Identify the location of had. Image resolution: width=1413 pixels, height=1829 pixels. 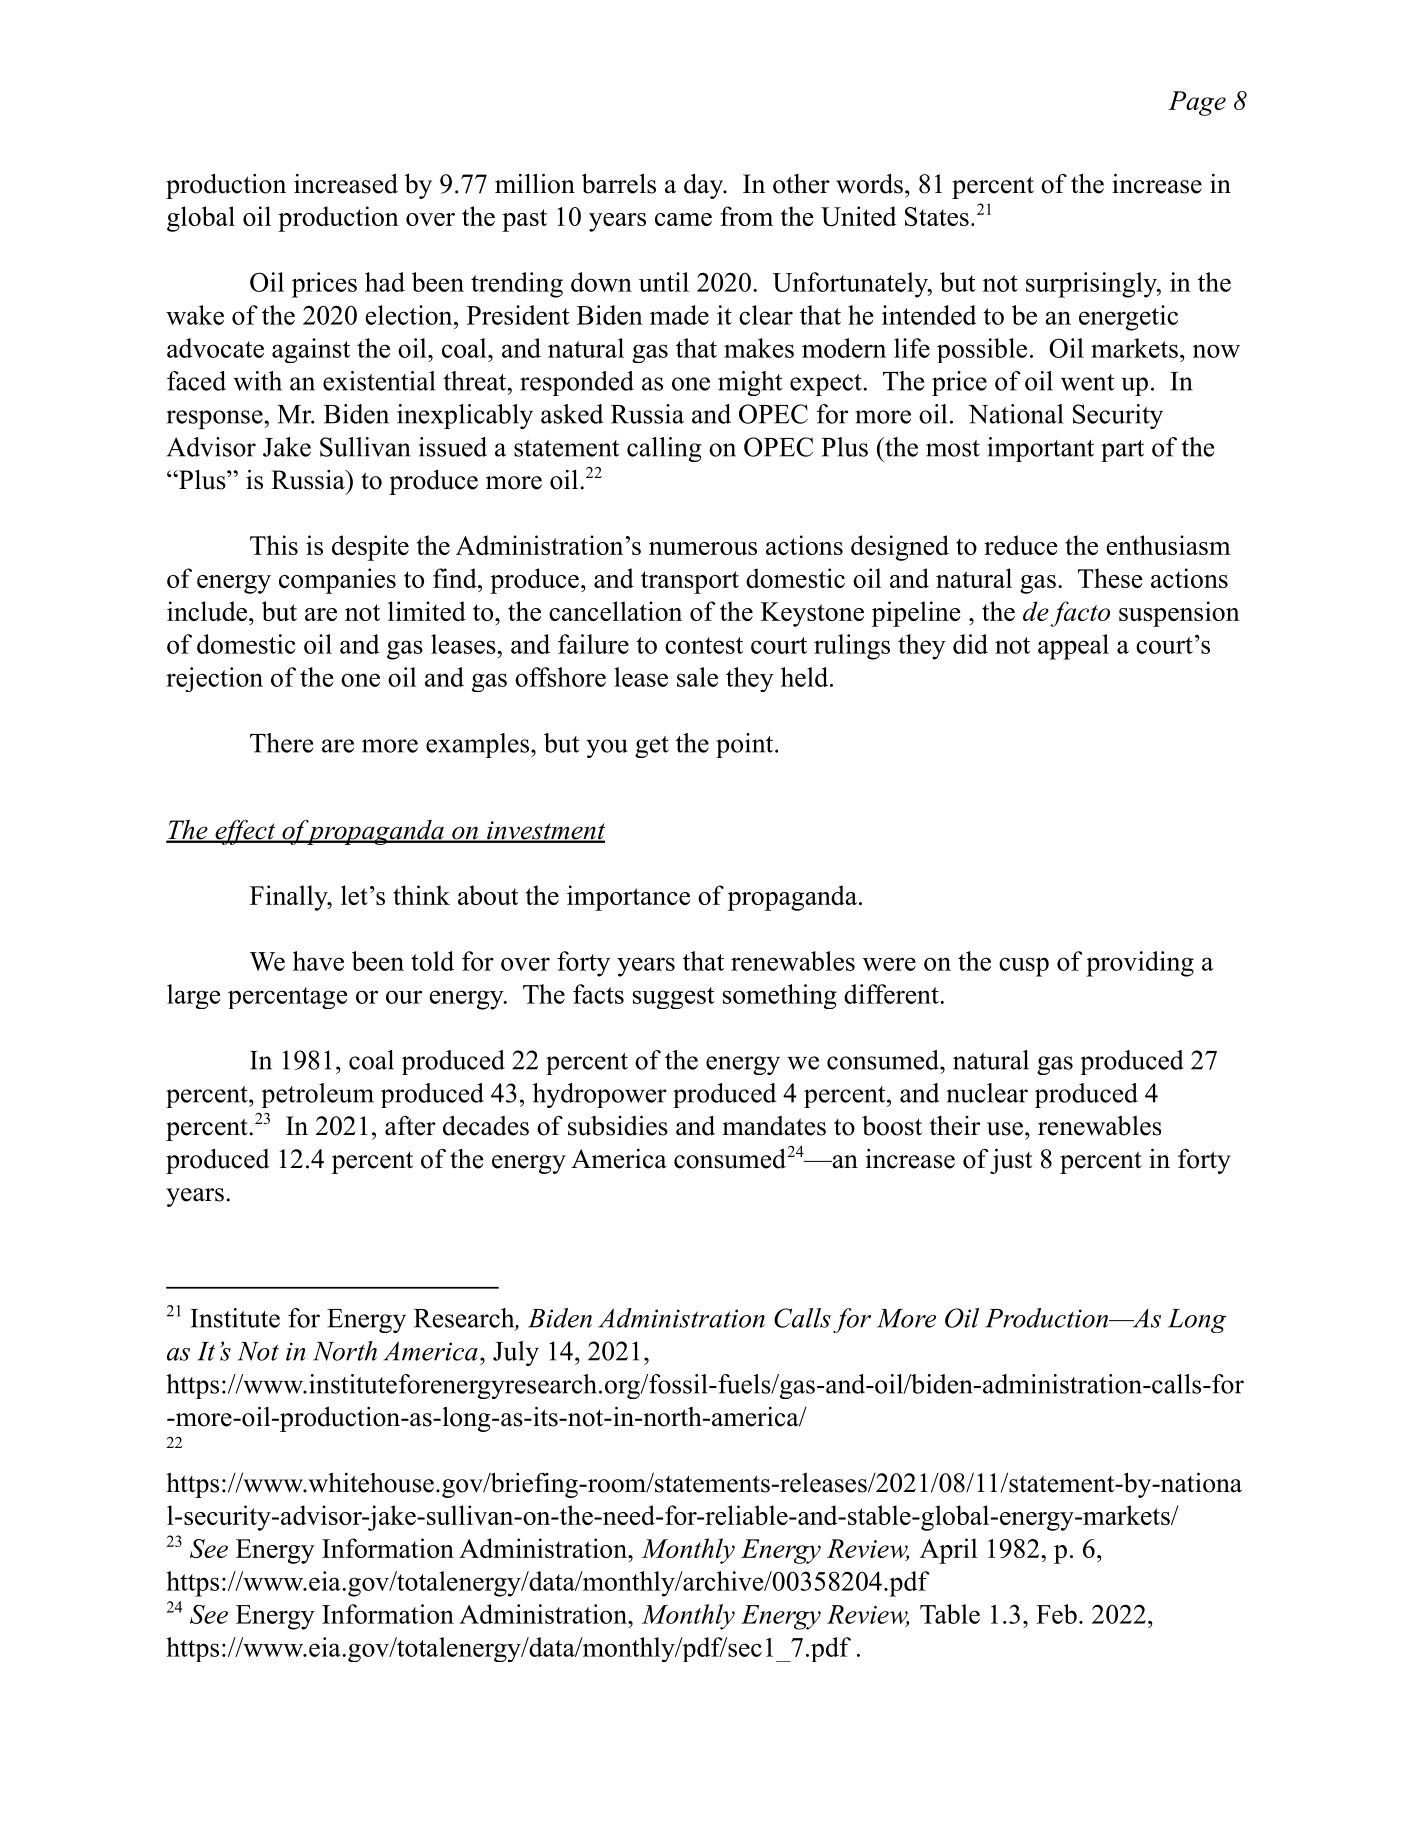
(385, 282).
